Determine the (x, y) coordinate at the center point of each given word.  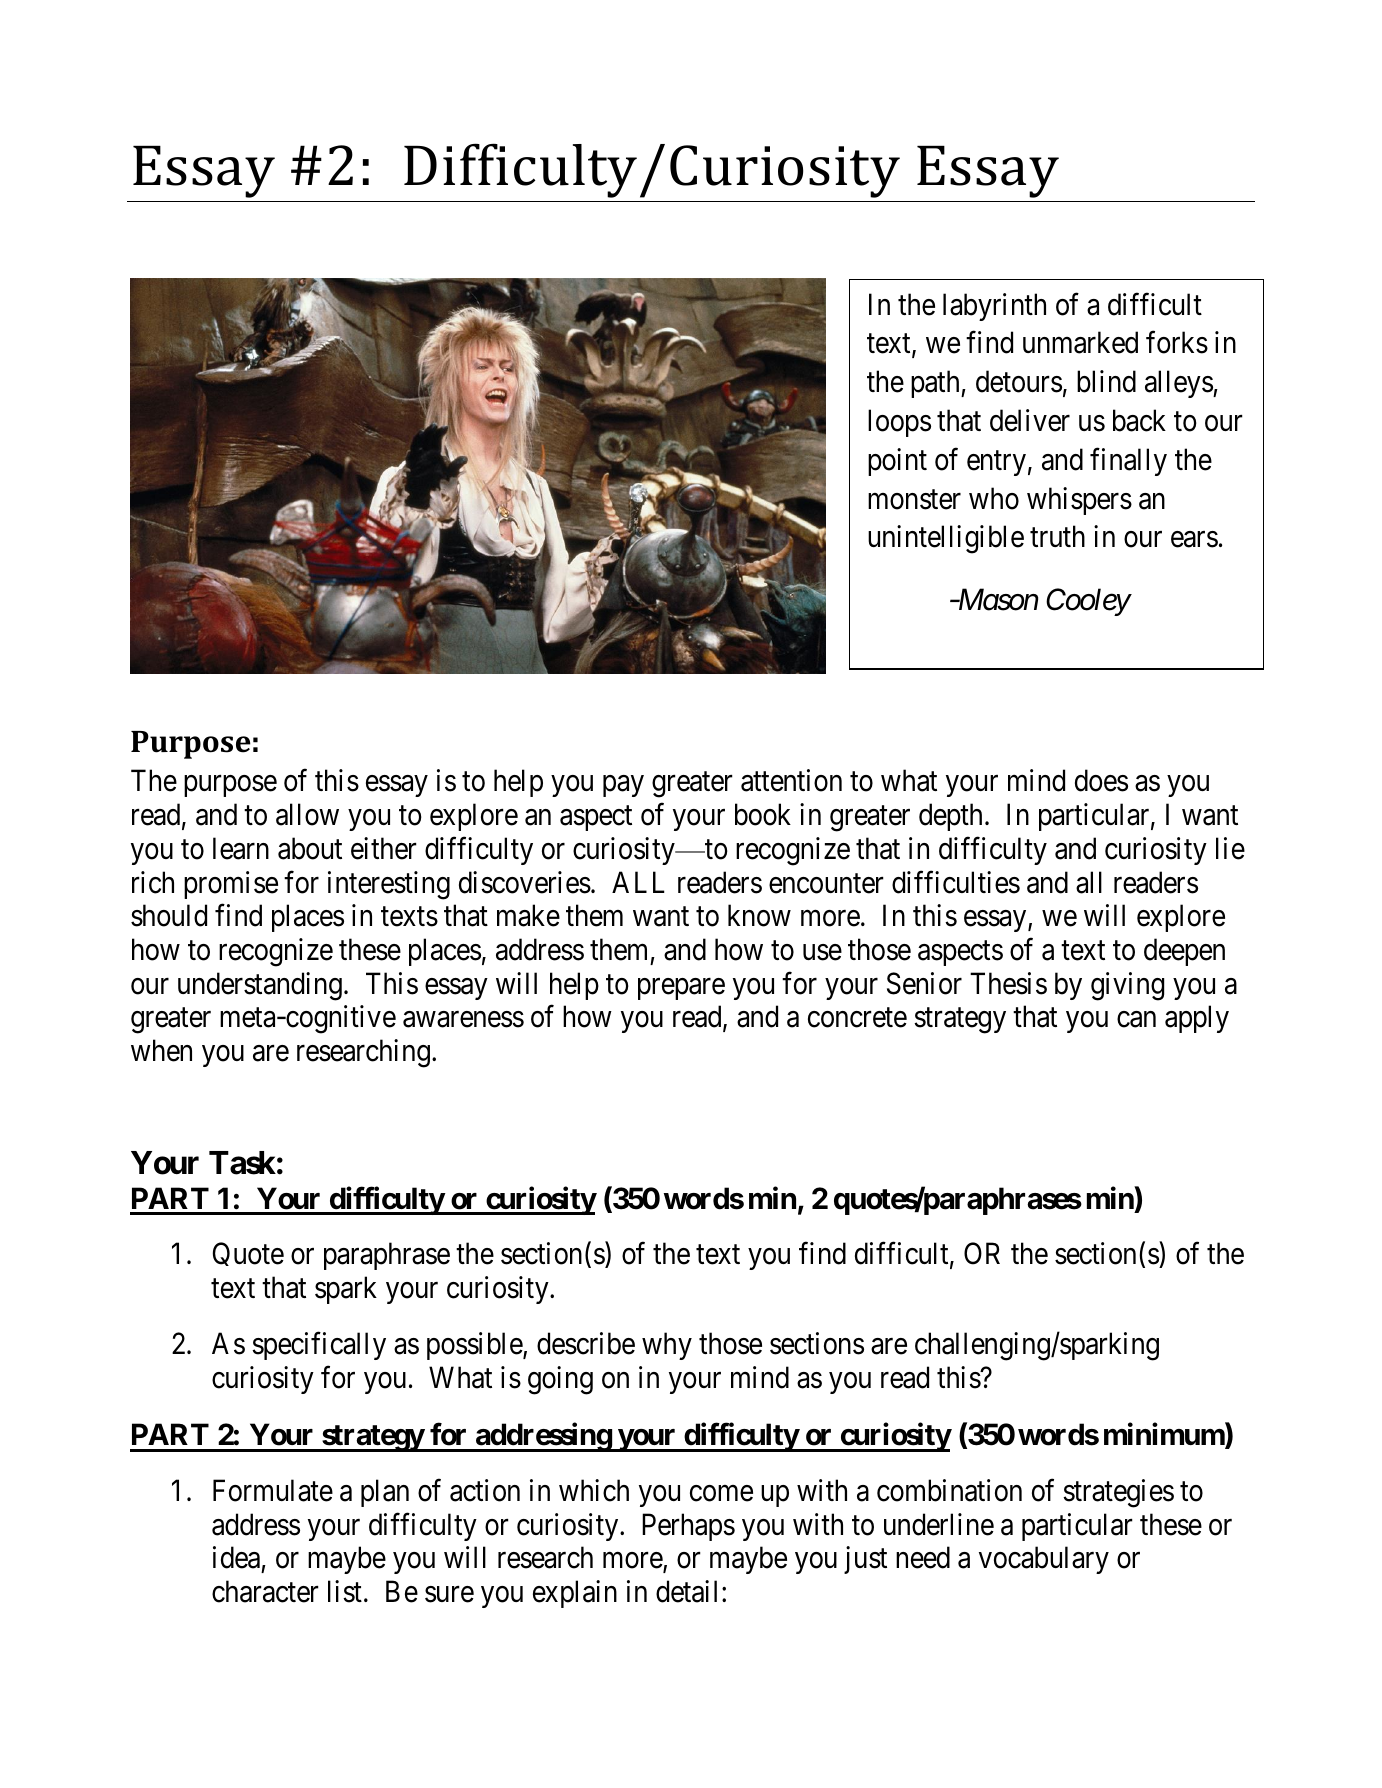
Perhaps (688, 1527)
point (897, 462)
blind (1106, 381)
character (265, 1591)
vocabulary (1044, 1560)
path (936, 384)
